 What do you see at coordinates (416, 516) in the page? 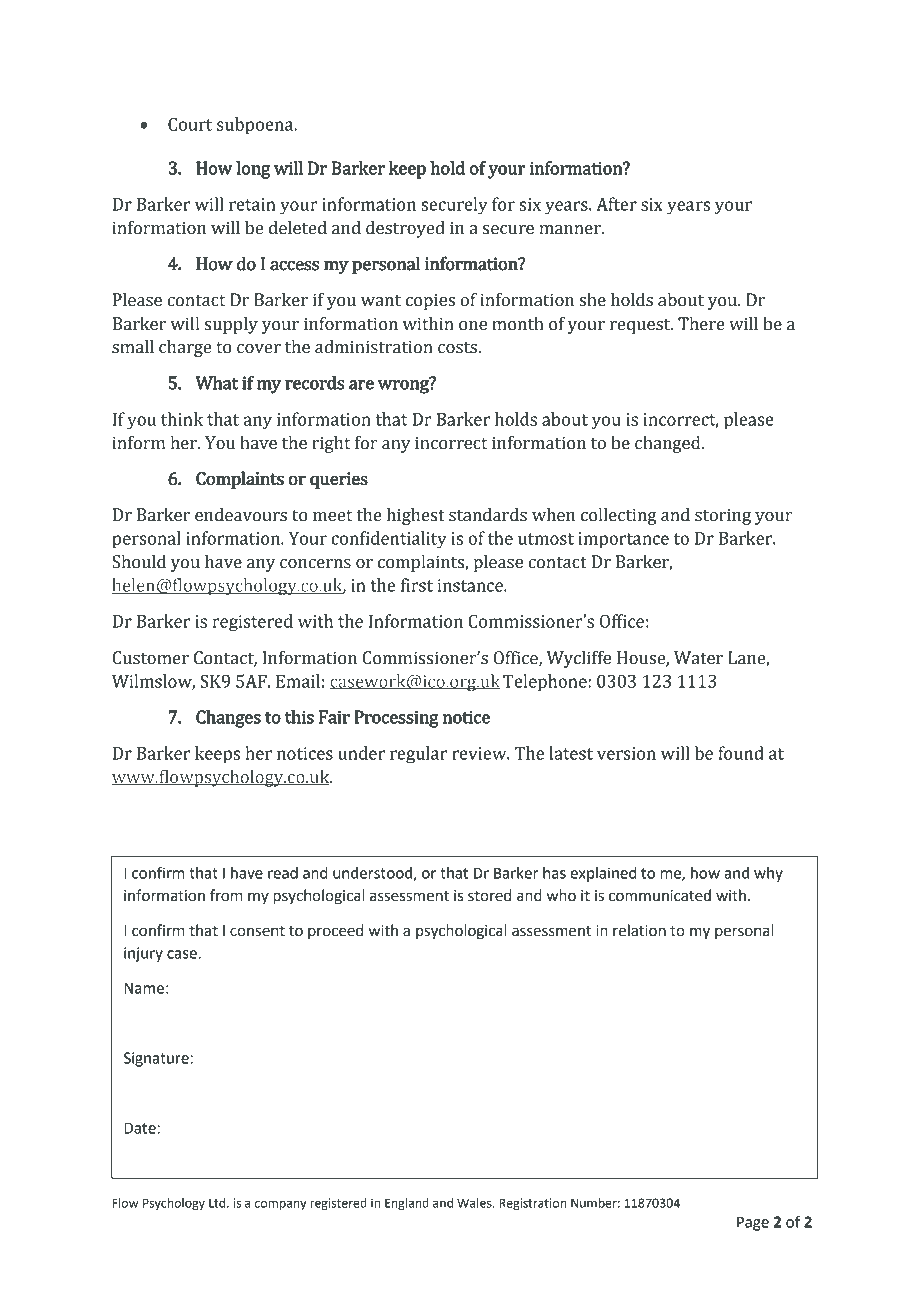
I see `highest` at bounding box center [416, 516].
